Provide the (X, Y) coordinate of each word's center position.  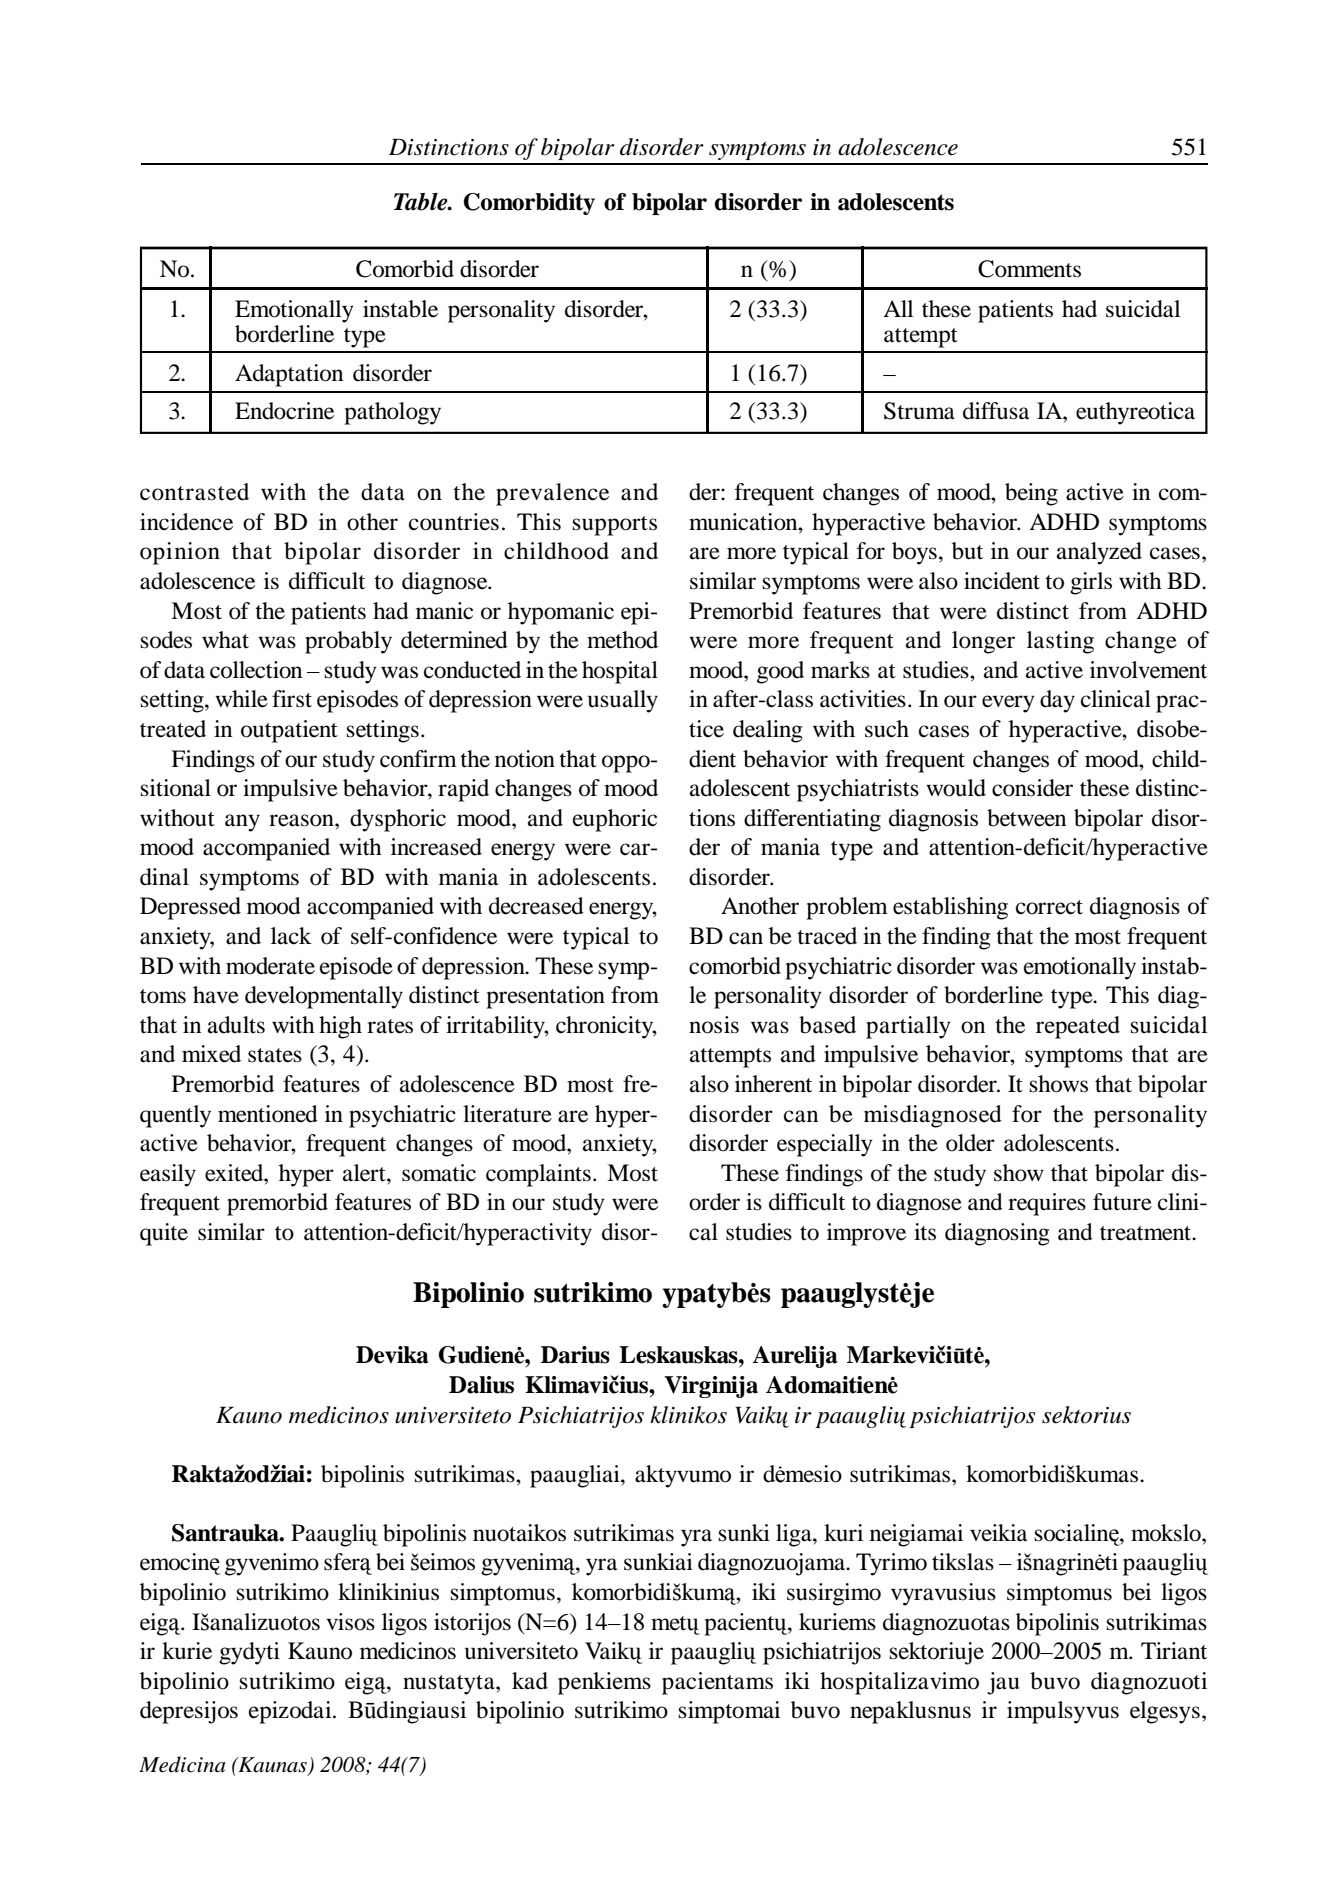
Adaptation (289, 375)
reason (302, 820)
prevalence (552, 494)
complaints (538, 1175)
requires (1047, 1204)
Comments (1029, 269)
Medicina (182, 1764)
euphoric (615, 820)
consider (1032, 788)
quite (164, 1234)
